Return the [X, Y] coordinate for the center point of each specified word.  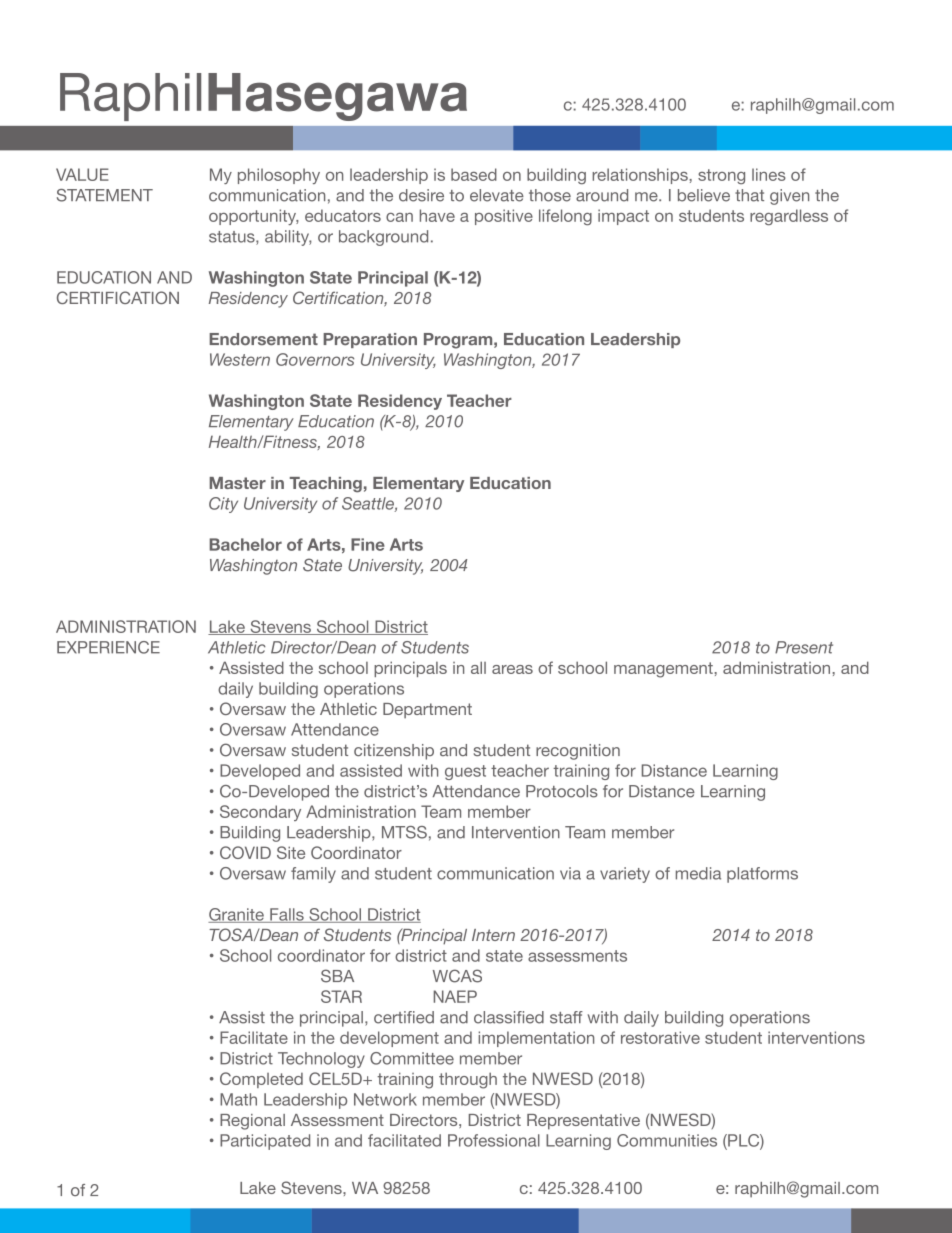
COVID [245, 852]
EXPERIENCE [108, 647]
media [698, 873]
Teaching [326, 485]
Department [427, 711]
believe [704, 195]
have [437, 215]
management [664, 670]
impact [623, 217]
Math [238, 1099]
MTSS [404, 832]
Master [237, 483]
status [233, 238]
